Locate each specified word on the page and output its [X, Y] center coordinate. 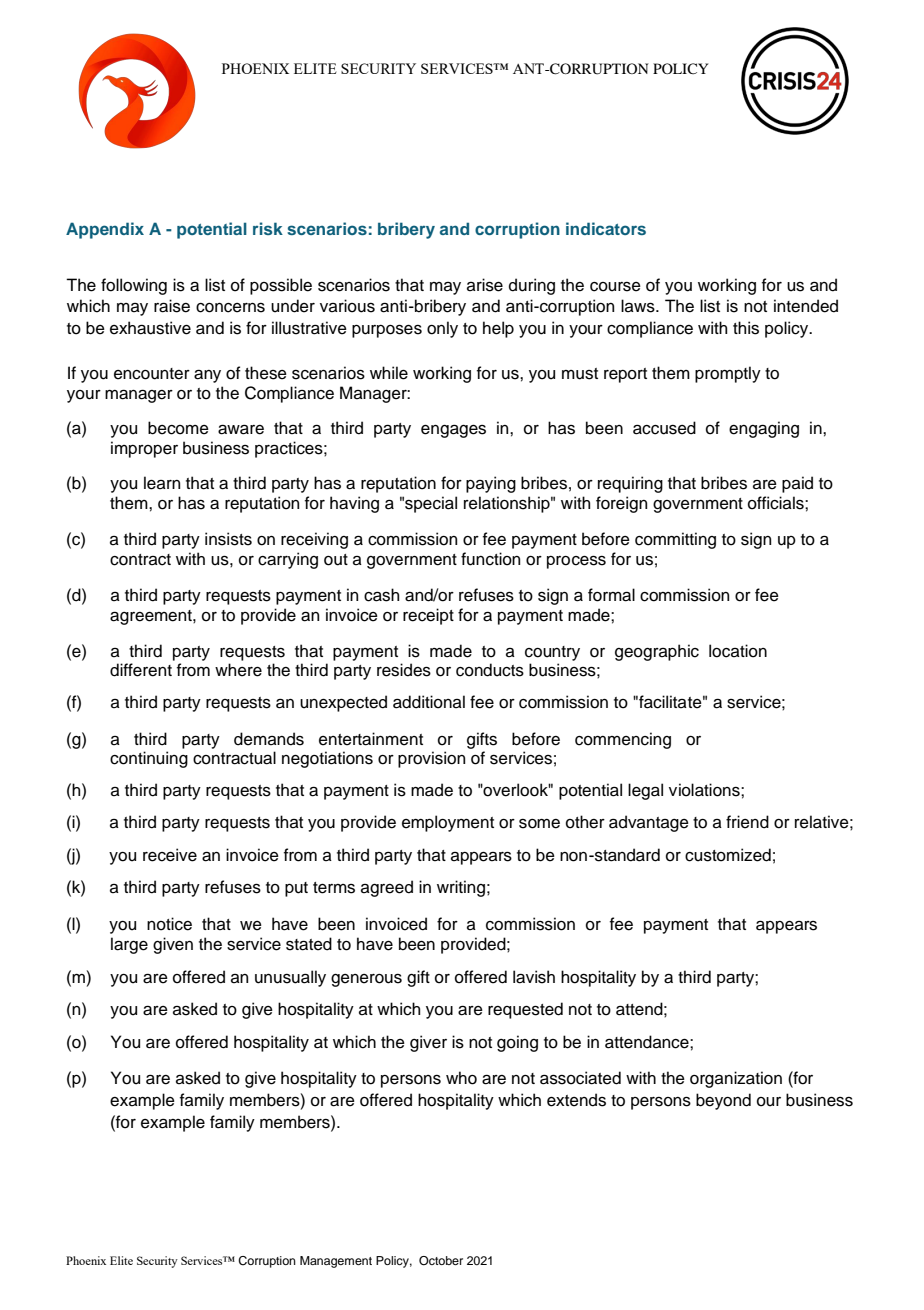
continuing [149, 759]
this [746, 328]
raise [172, 306]
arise [485, 285]
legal [645, 791]
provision [431, 759]
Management [336, 1262]
